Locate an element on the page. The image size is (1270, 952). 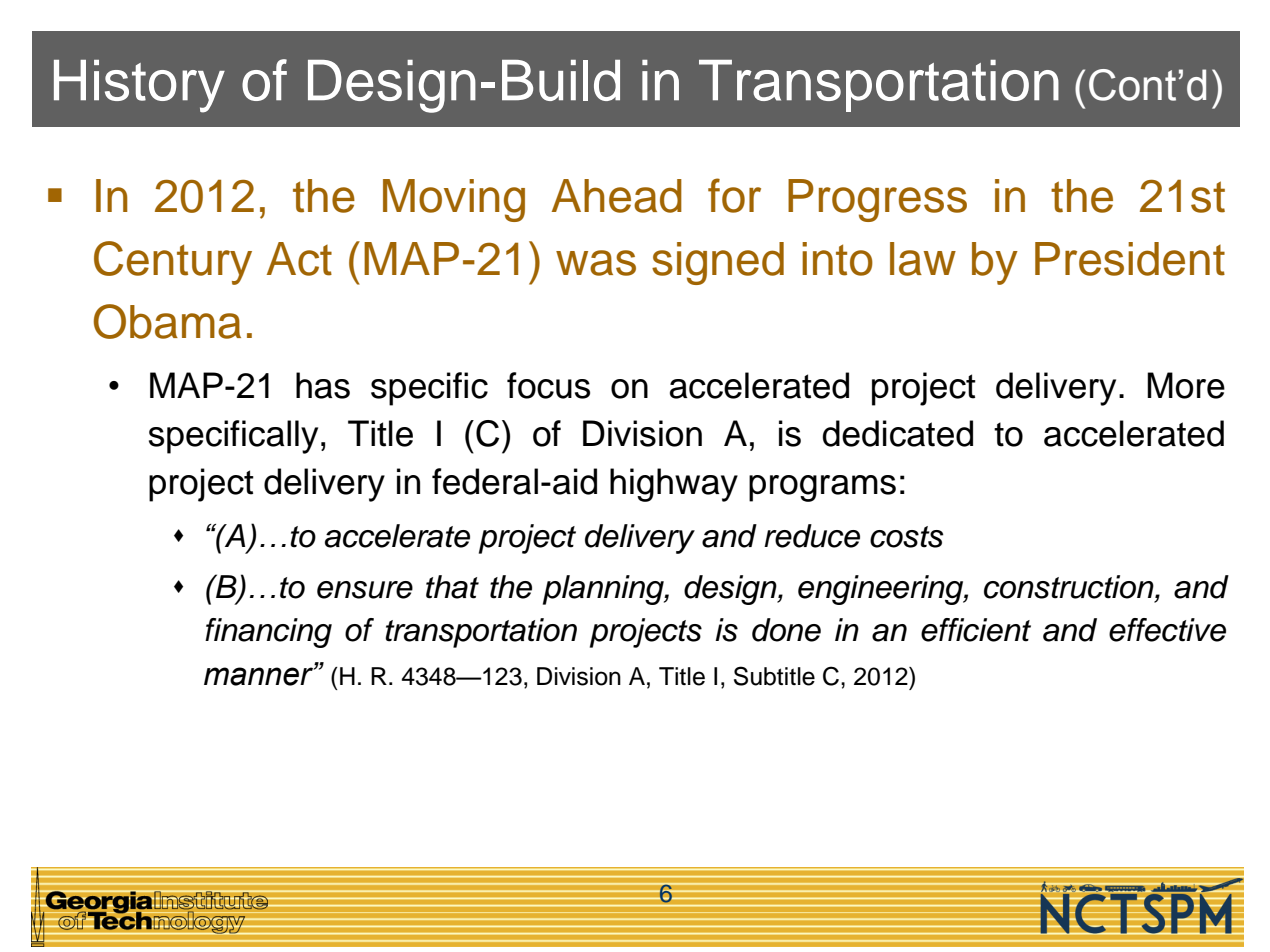
President is located at coordinates (1130, 259).
